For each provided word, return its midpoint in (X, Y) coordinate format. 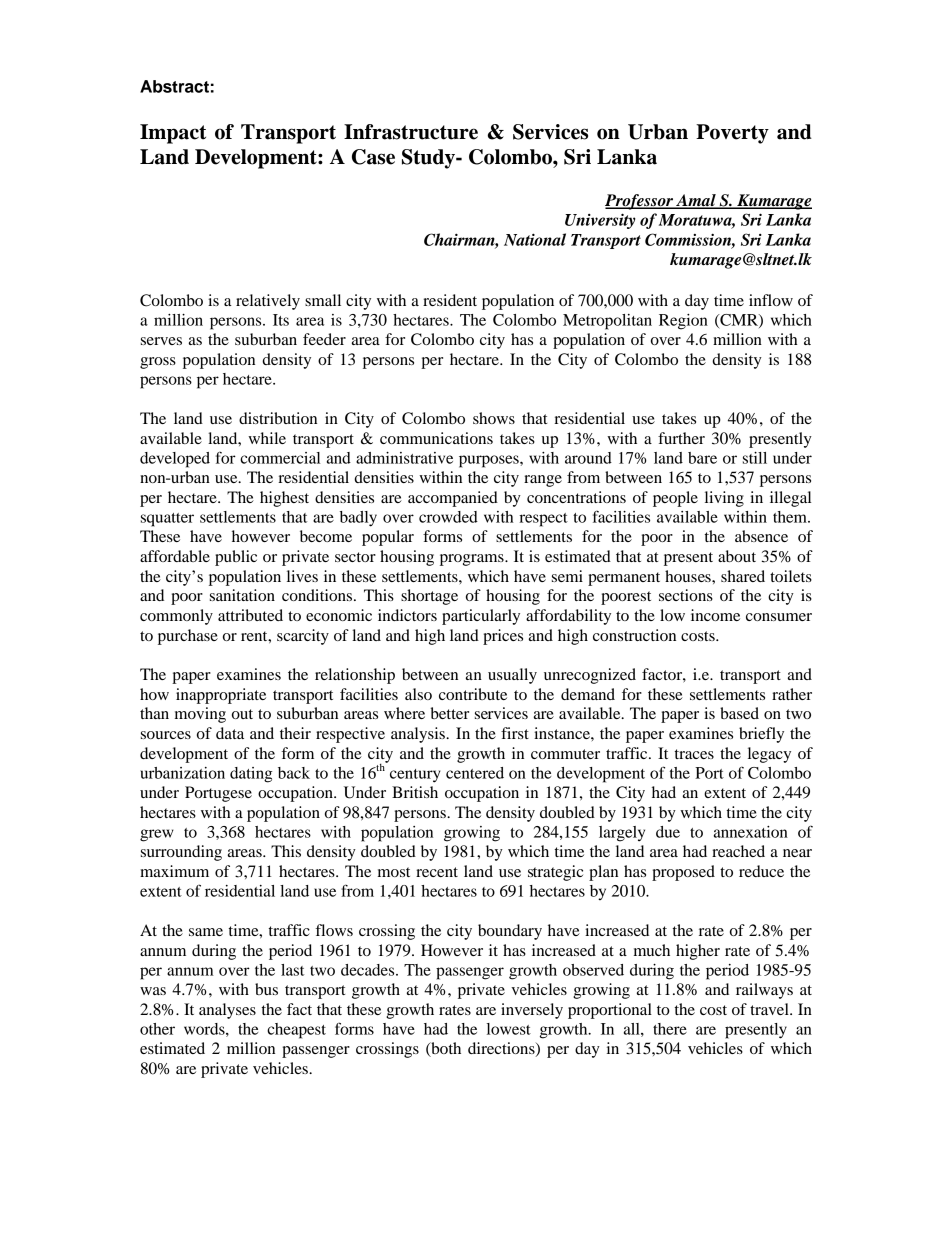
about (737, 556)
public (236, 558)
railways (764, 991)
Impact (173, 134)
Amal (696, 201)
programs (473, 560)
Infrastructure (411, 132)
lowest (509, 1029)
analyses (227, 1011)
